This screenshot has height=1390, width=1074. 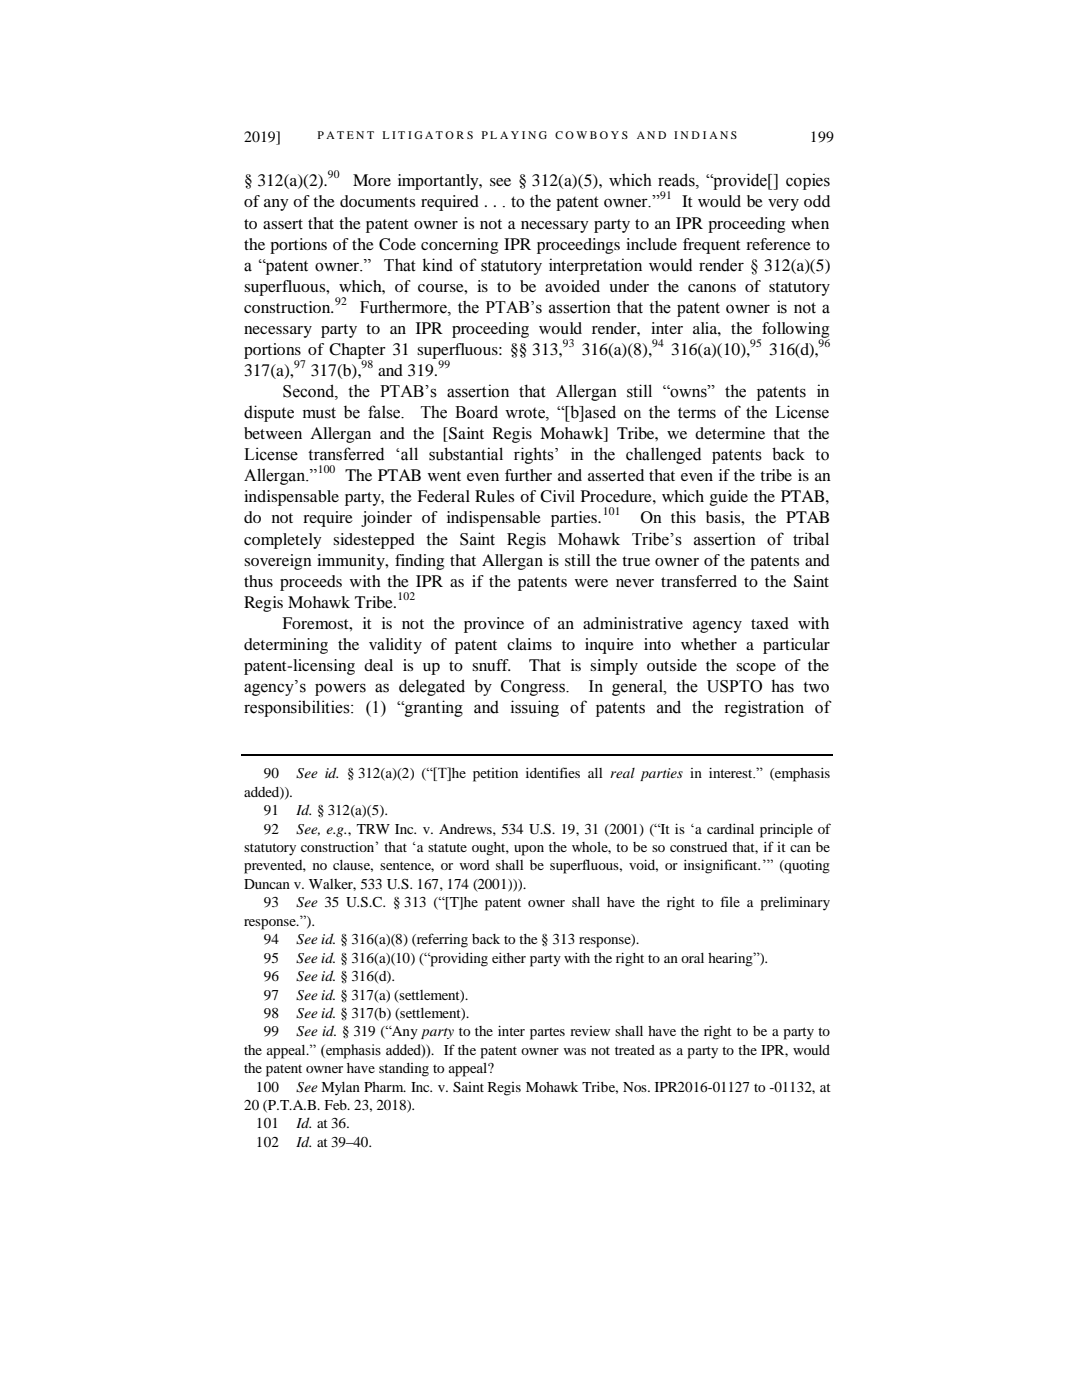 What do you see at coordinates (730, 433) in the screenshot?
I see `determine` at bounding box center [730, 433].
